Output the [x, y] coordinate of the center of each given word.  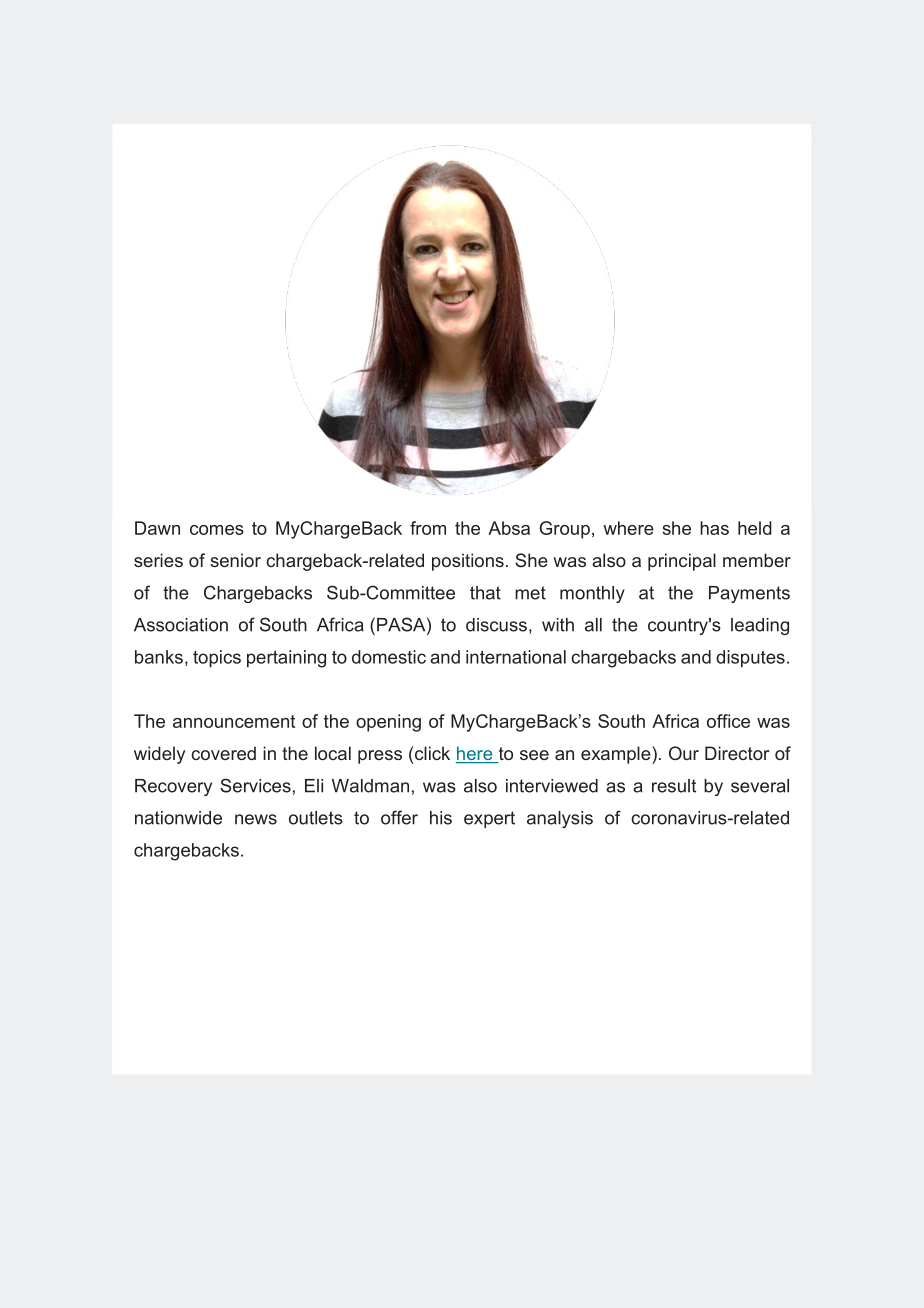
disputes [750, 658]
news [256, 819]
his [441, 818]
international [516, 657]
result [674, 786]
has [714, 528]
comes [217, 530]
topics [217, 658]
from [428, 528]
